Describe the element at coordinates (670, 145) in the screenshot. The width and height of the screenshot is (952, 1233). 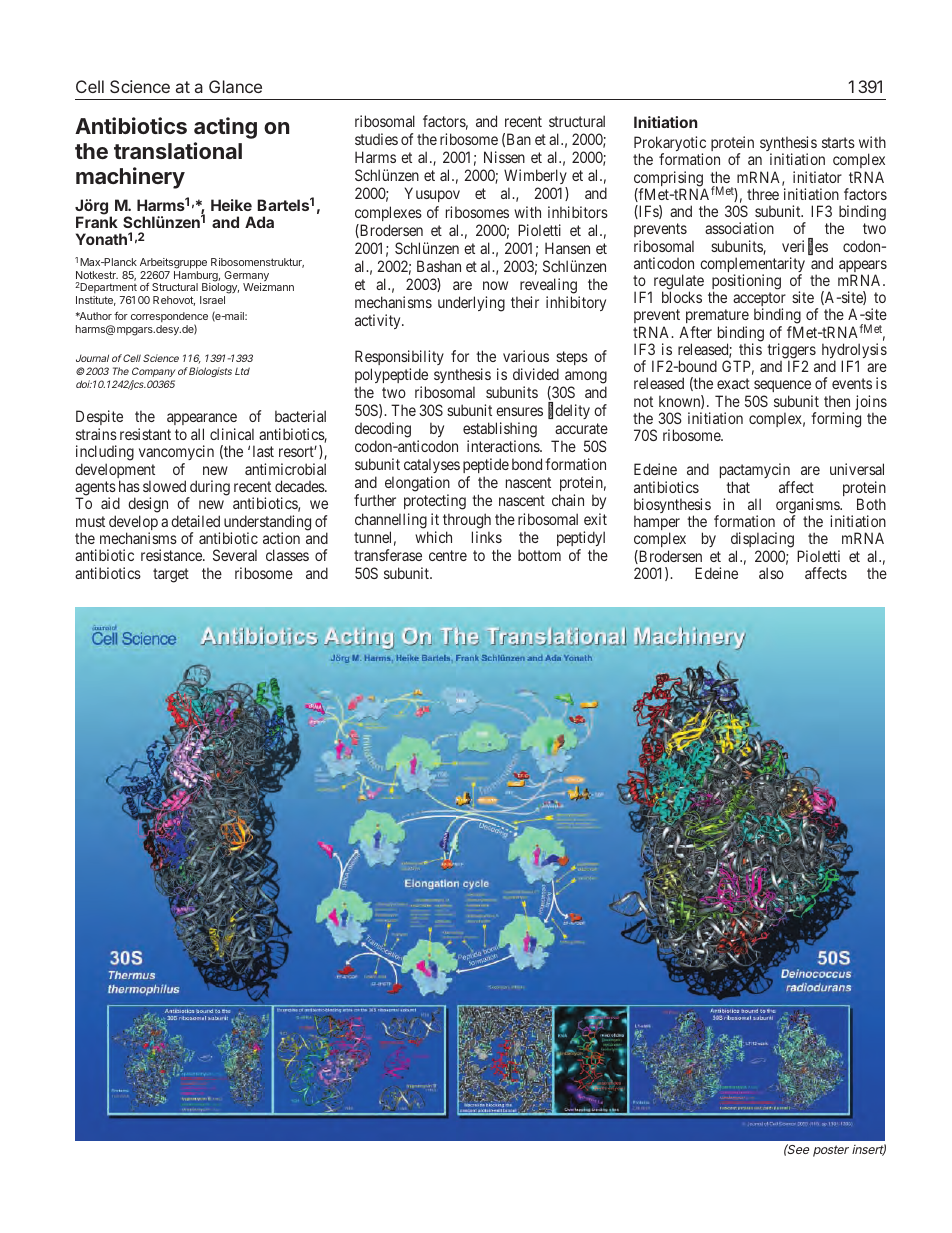
I see `Prokaryotic` at that location.
